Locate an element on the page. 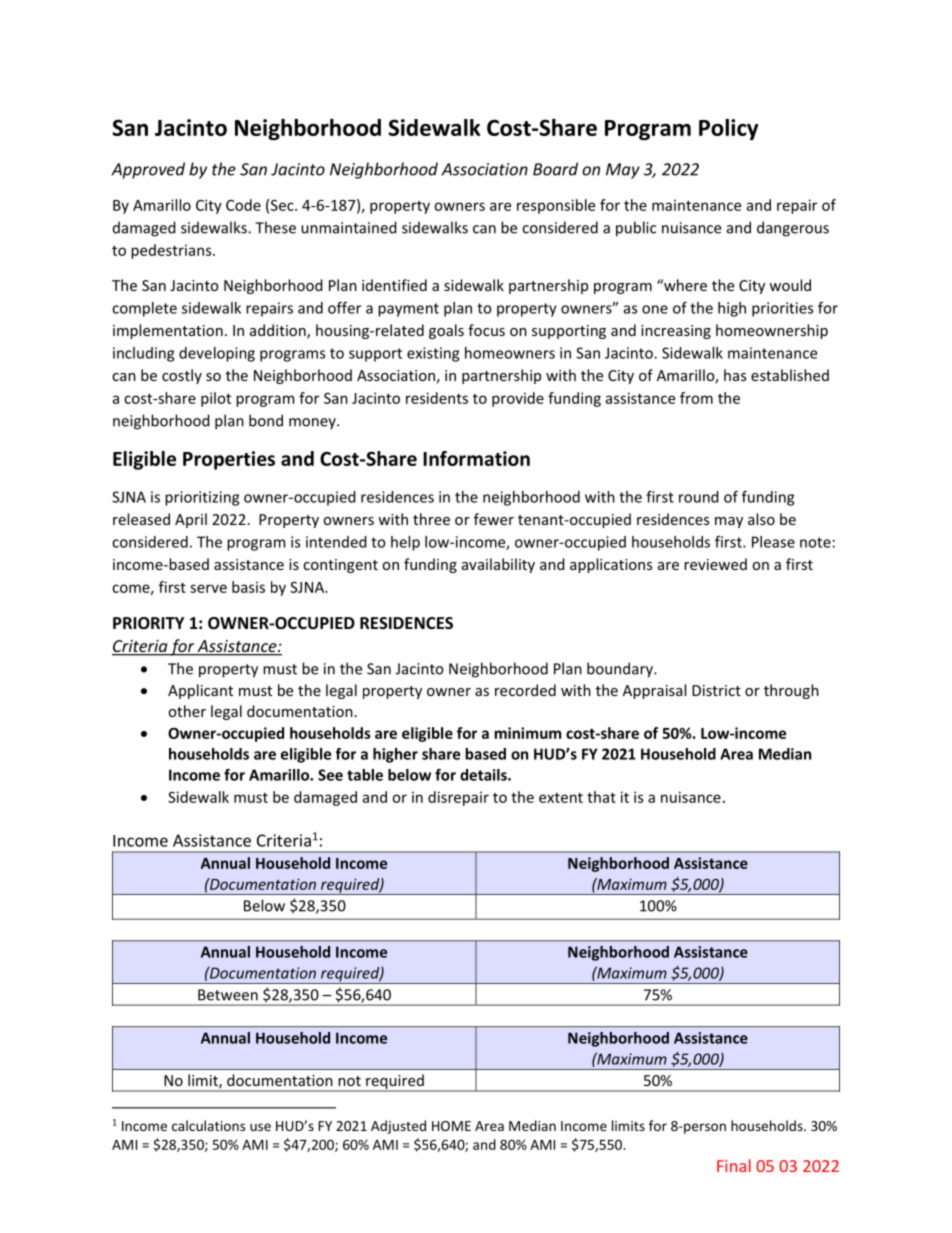 This image has width=952, height=1233. Adjusted is located at coordinates (398, 1127).
